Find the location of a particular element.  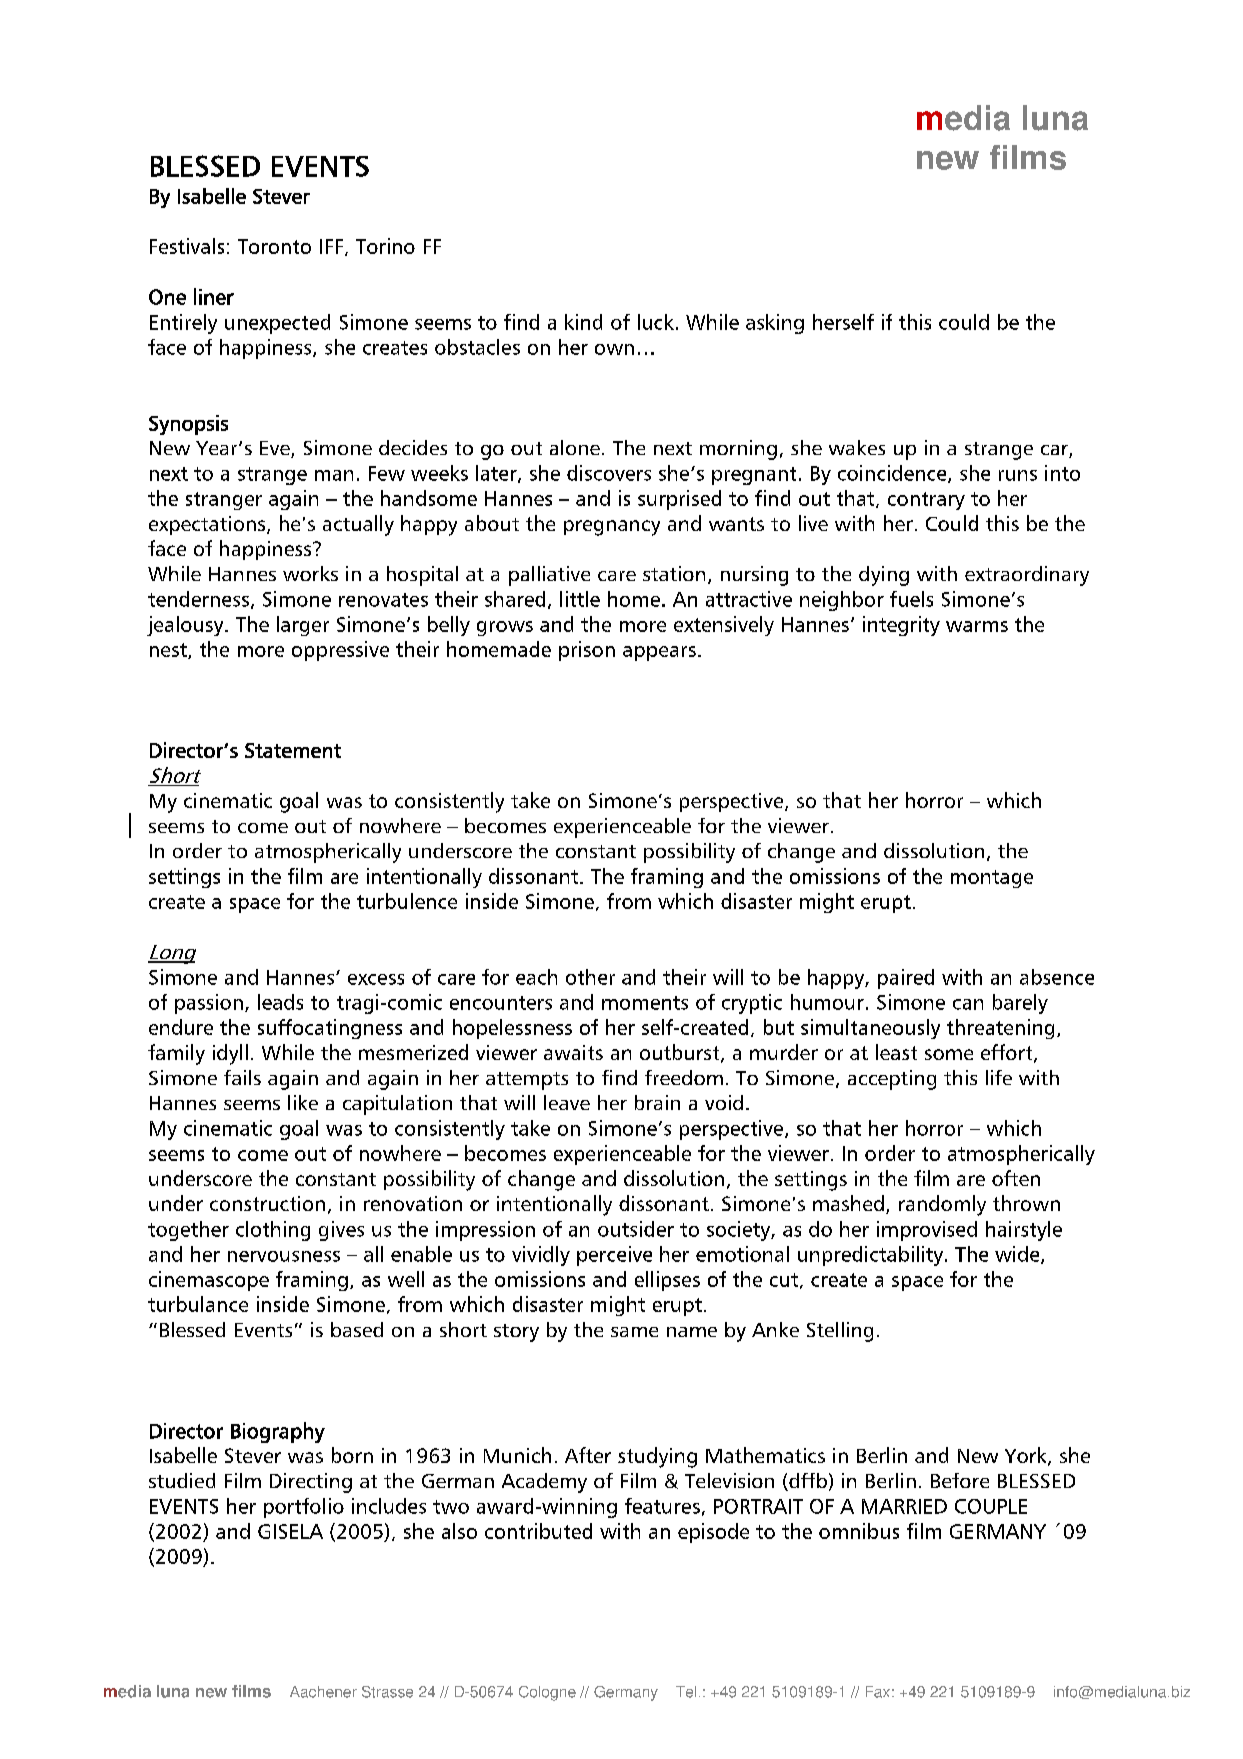

warms is located at coordinates (977, 626).
